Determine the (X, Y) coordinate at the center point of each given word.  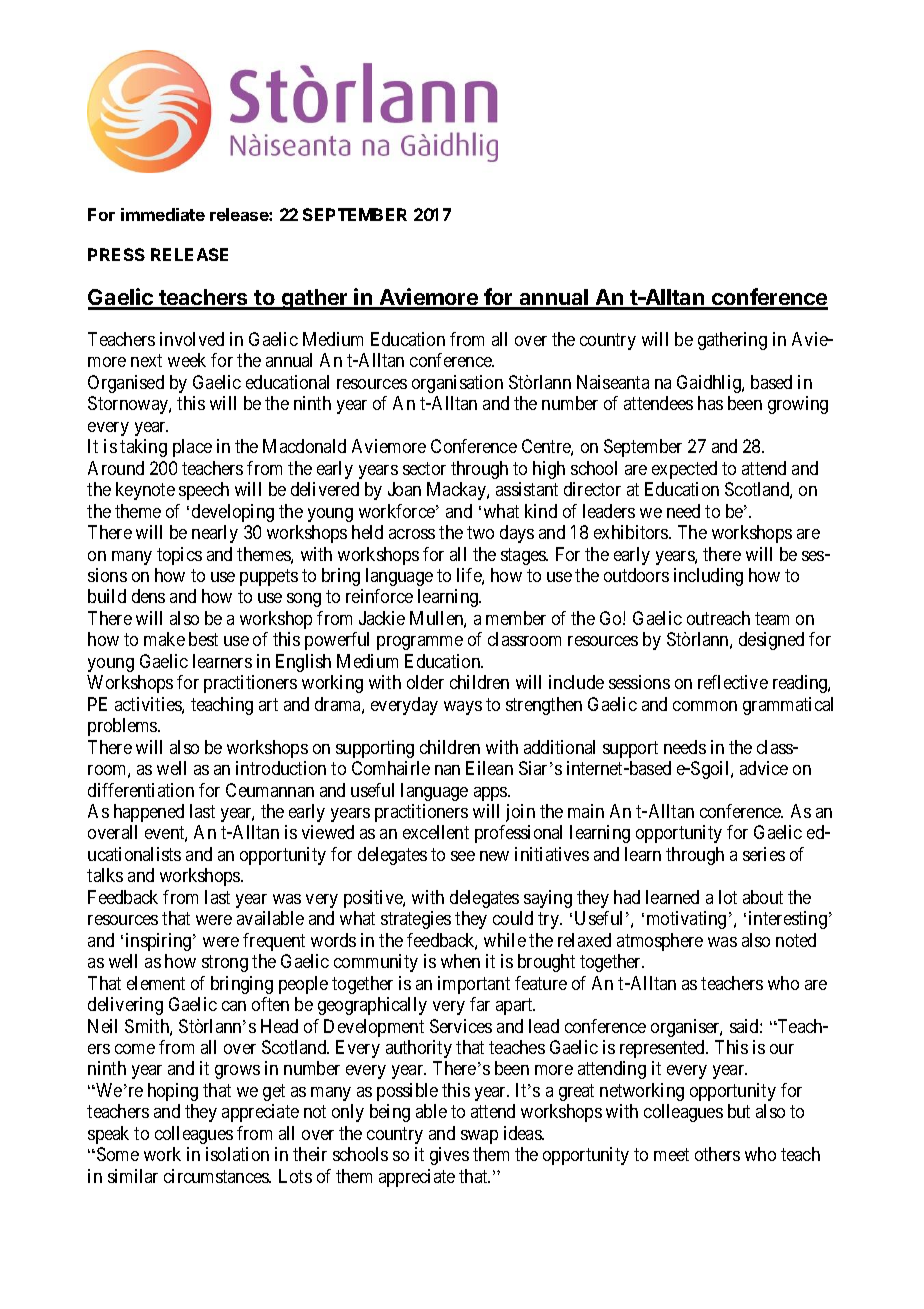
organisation (457, 384)
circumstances (217, 1176)
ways (463, 708)
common (705, 706)
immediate (163, 214)
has (710, 403)
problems (123, 727)
